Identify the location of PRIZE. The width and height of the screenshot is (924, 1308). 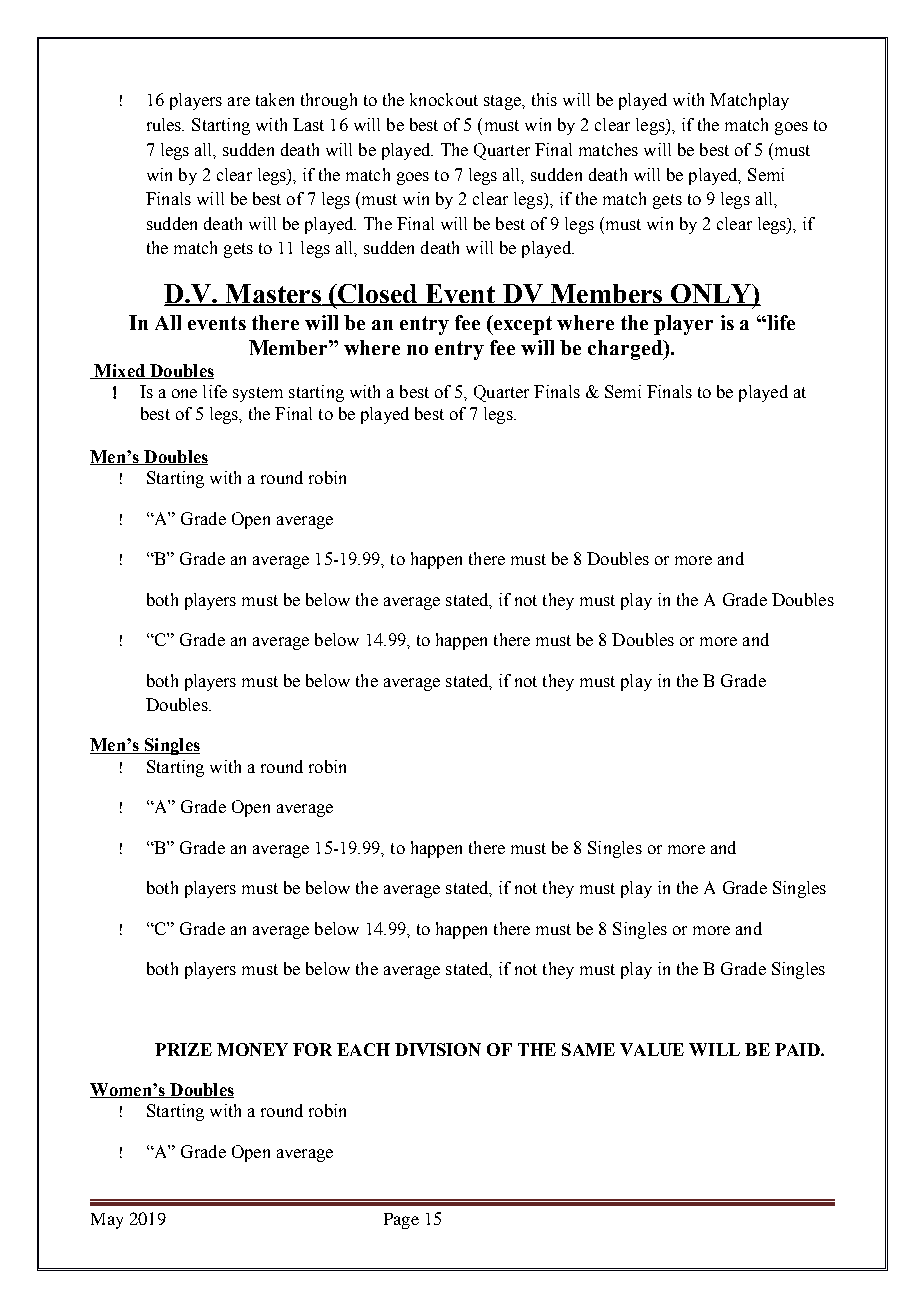
(183, 1049).
